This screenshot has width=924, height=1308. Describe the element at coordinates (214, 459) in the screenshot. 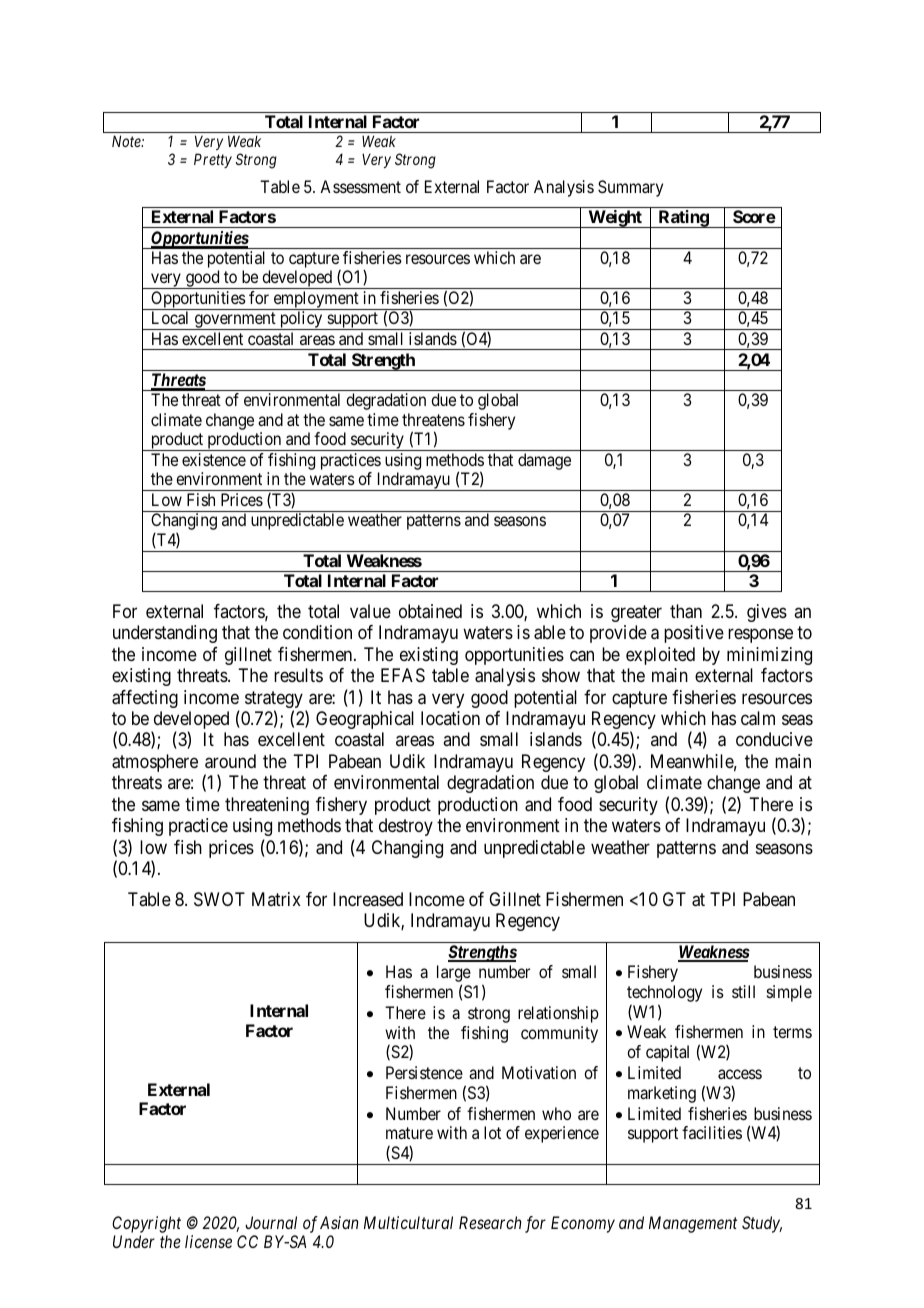

I see `existence` at that location.
